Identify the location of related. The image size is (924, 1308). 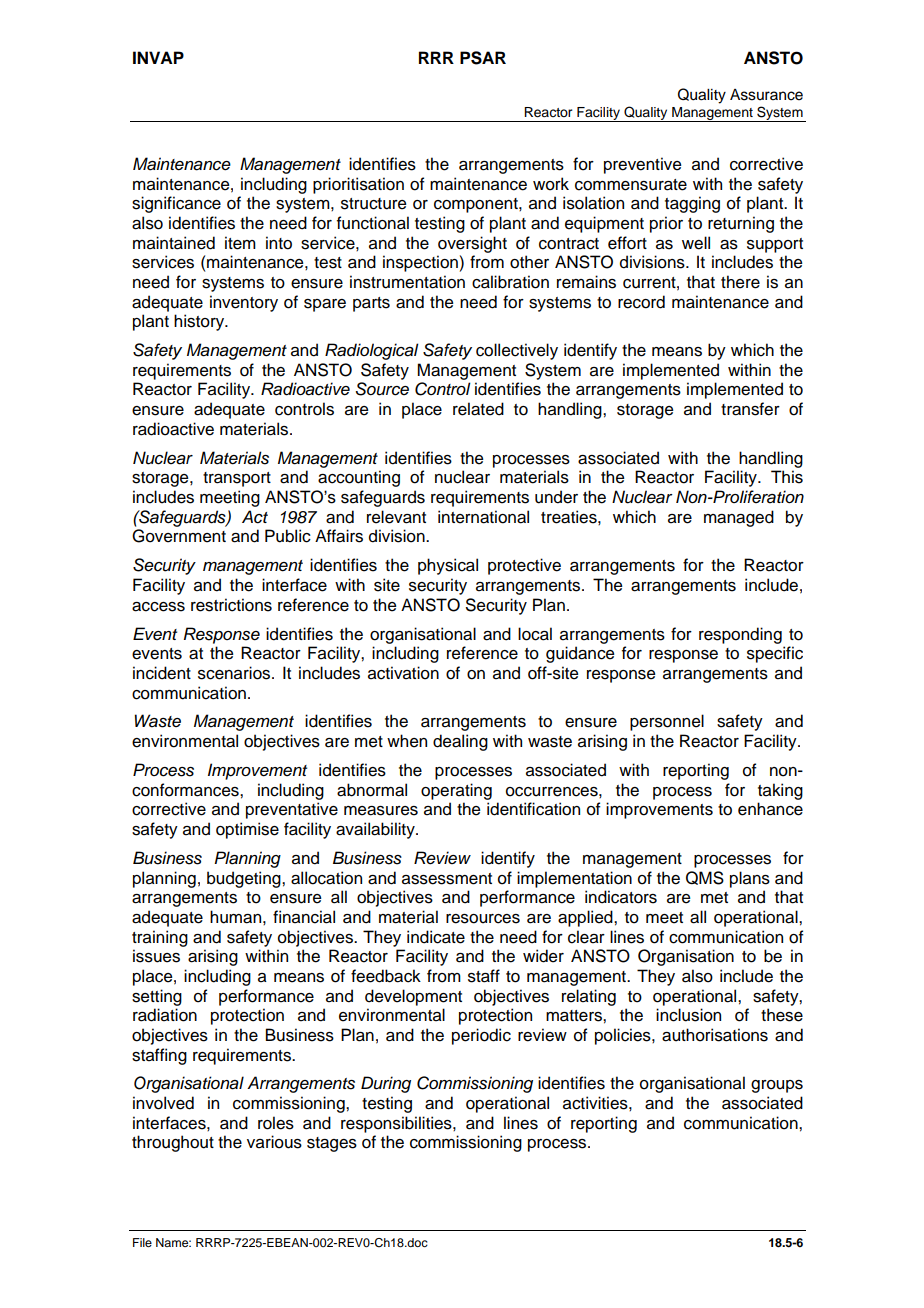
(478, 409).
